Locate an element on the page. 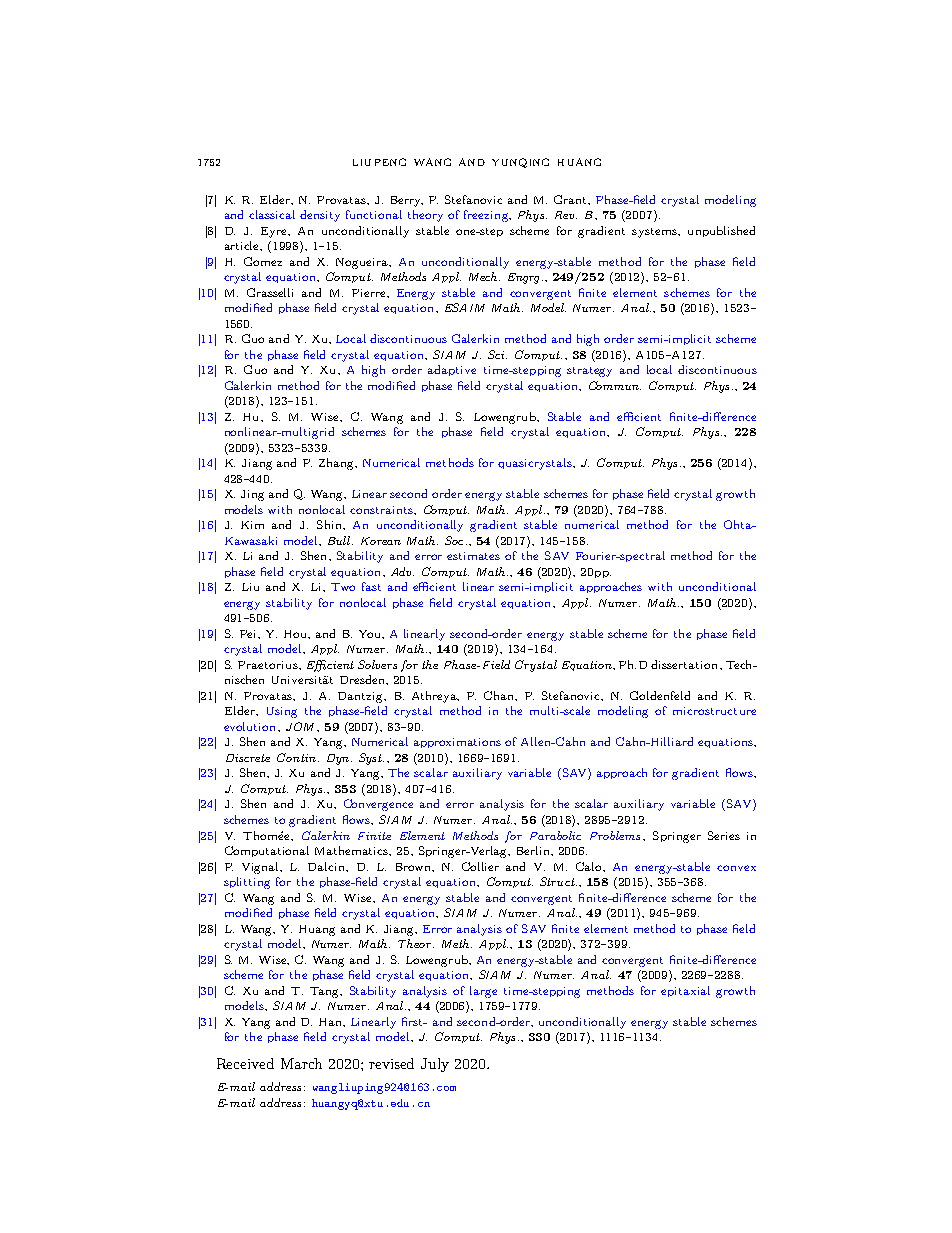 The width and height of the page is (952, 1233). unpublished is located at coordinates (721, 231).
